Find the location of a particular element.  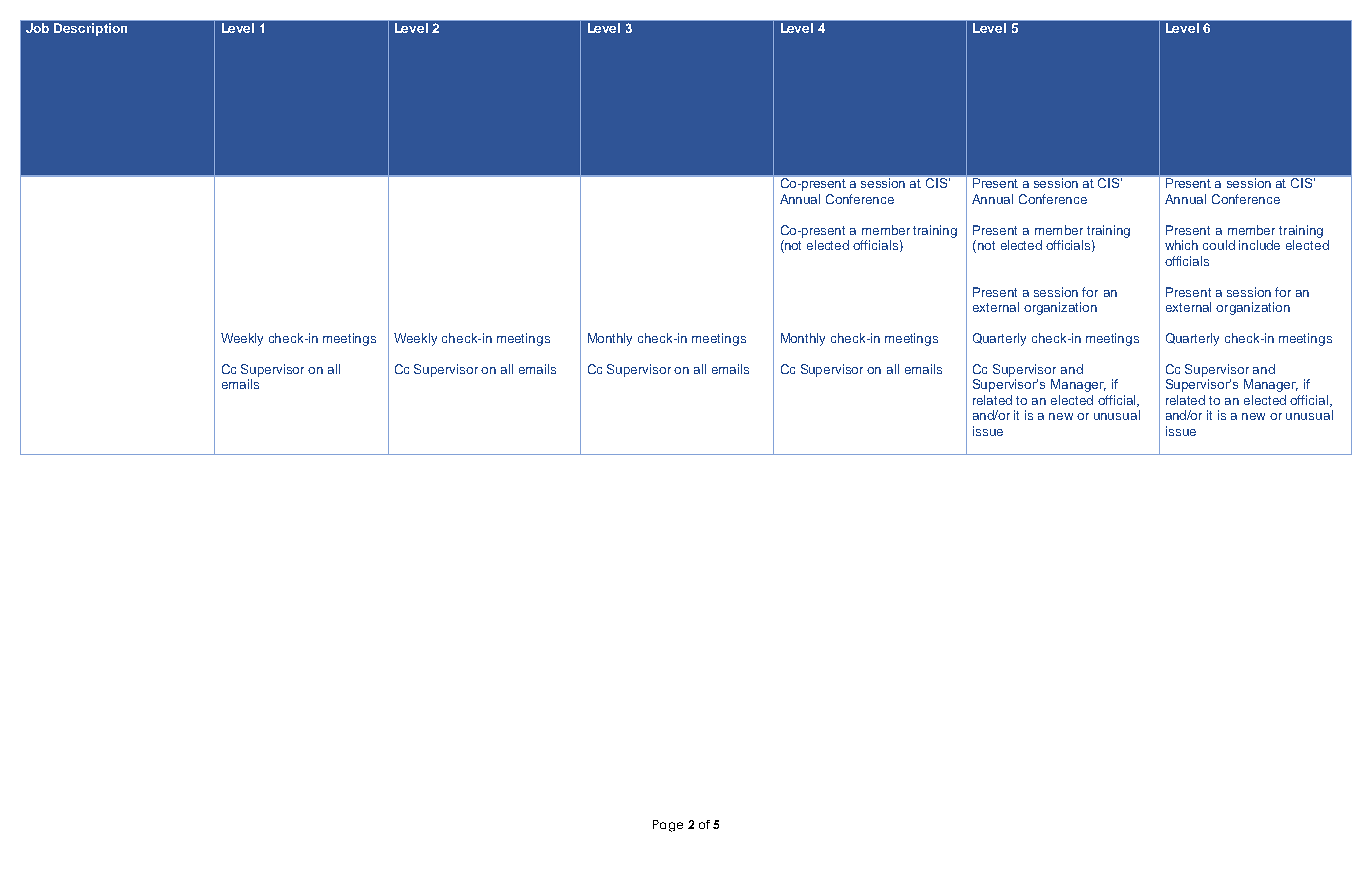

Job is located at coordinates (37, 28).
